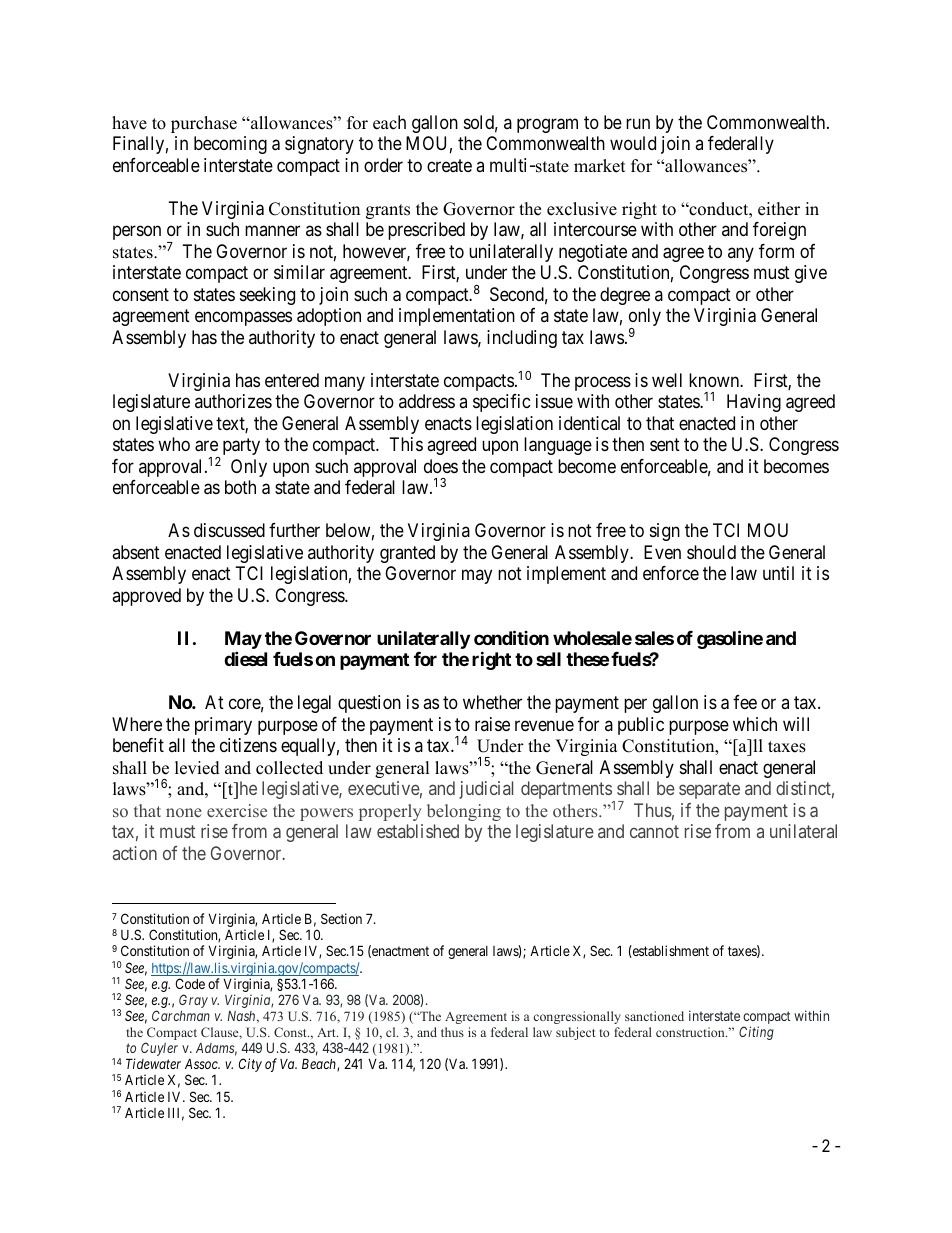  Describe the element at coordinates (206, 446) in the screenshot. I see `are` at that location.
